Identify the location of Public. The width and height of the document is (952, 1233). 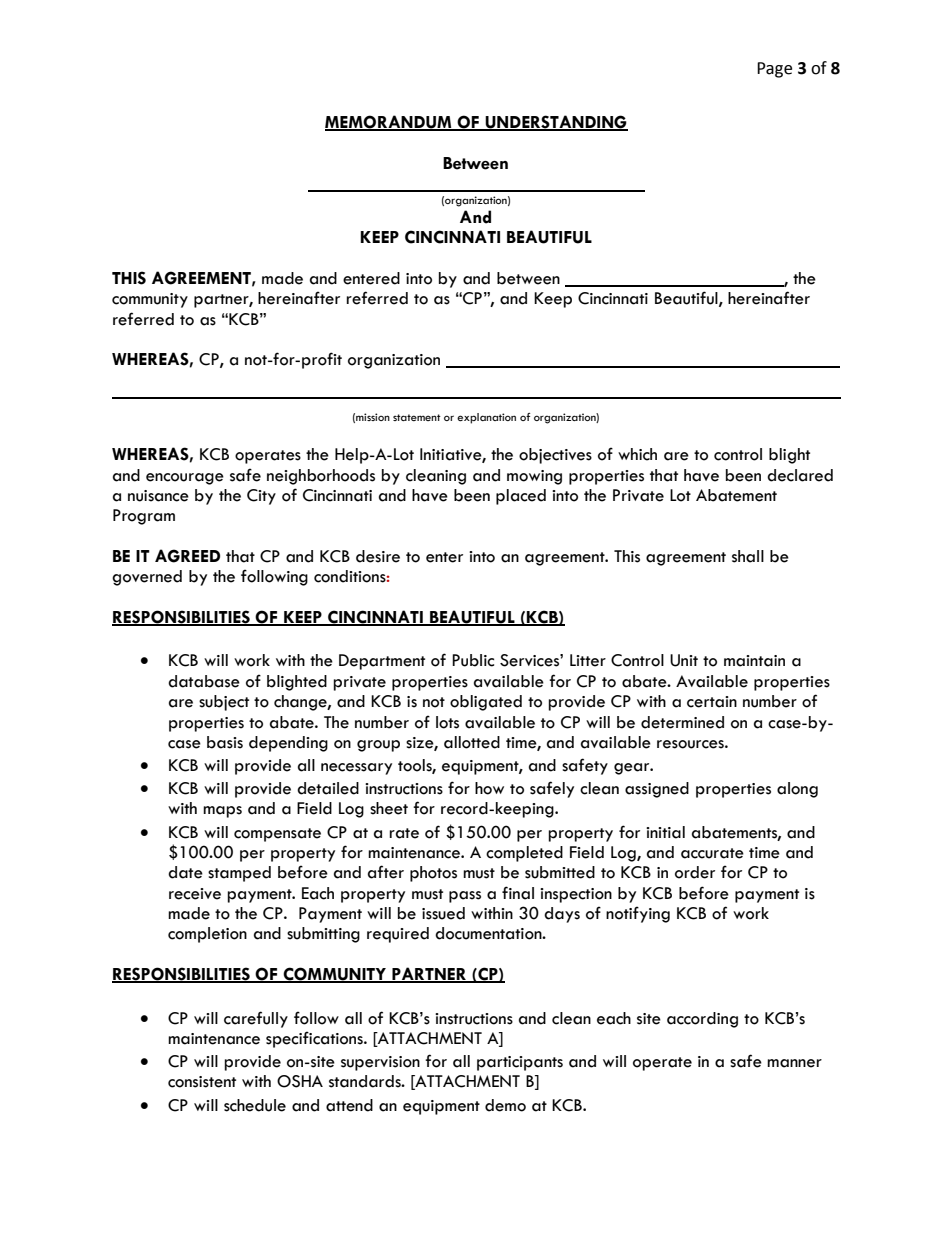
(473, 660).
